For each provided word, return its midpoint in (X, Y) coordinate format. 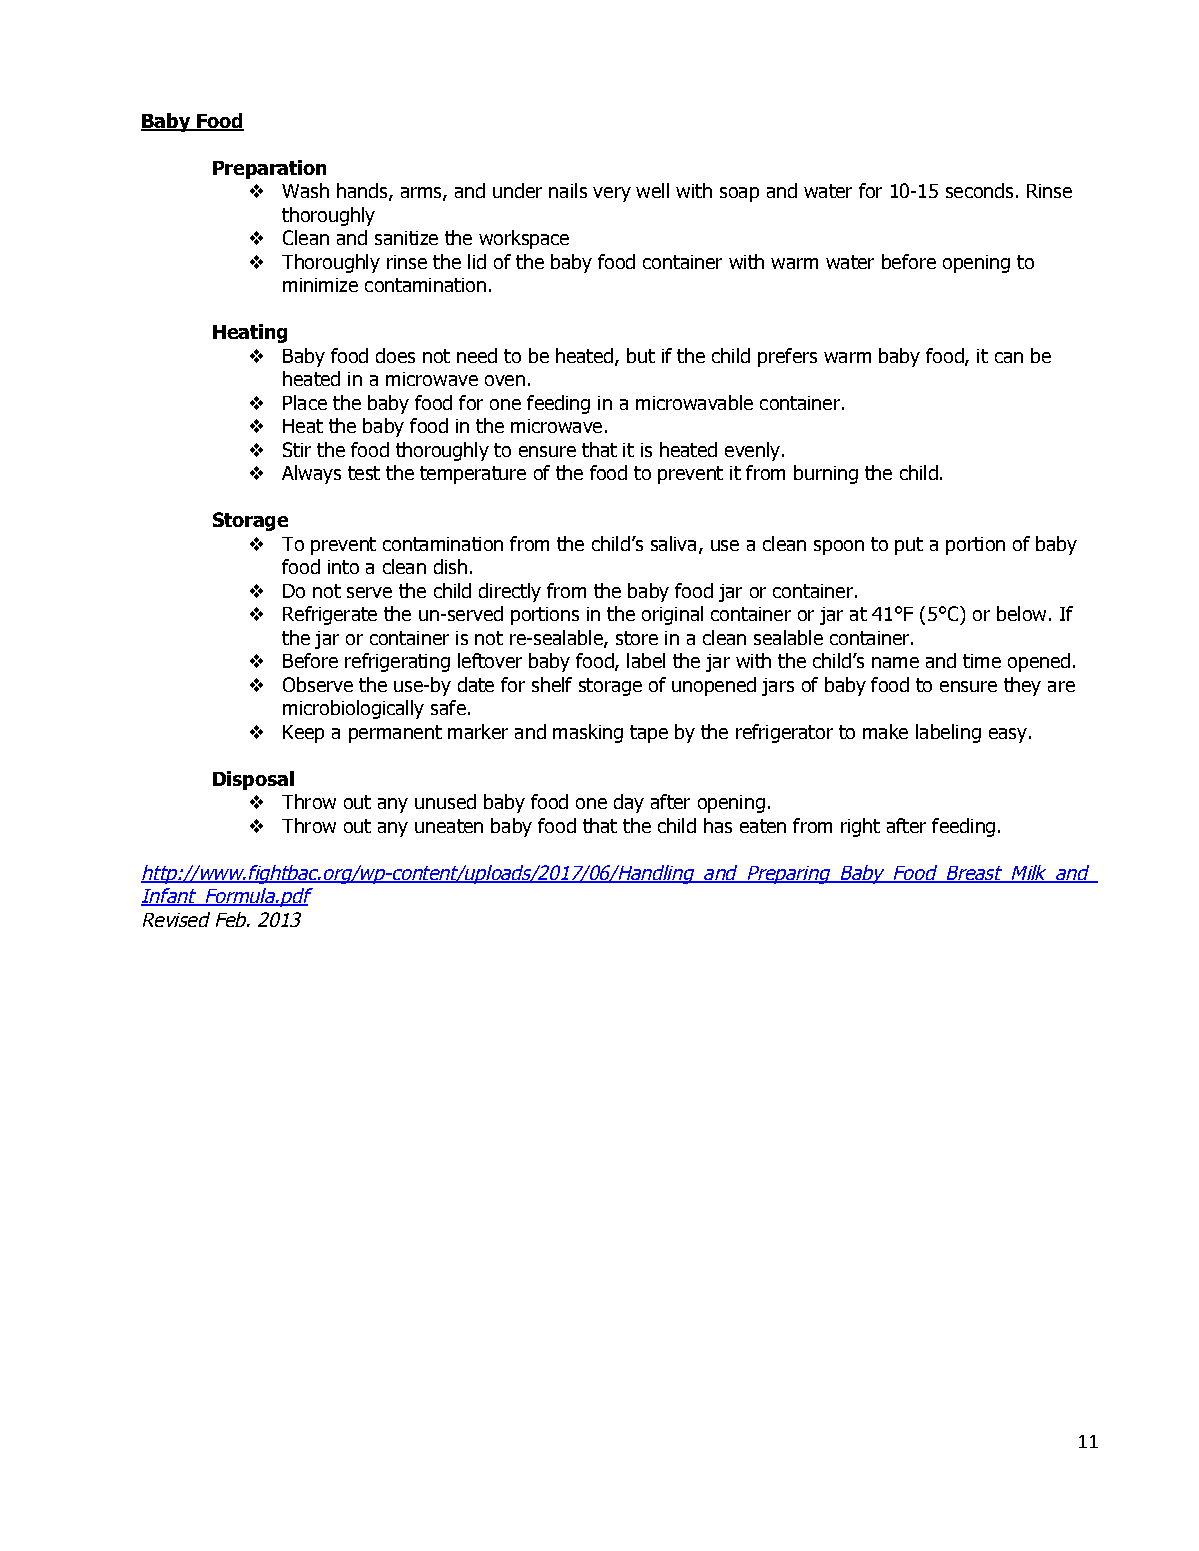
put (909, 546)
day (629, 803)
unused (445, 801)
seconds (979, 190)
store (637, 638)
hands (363, 192)
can (1009, 357)
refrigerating (397, 662)
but (641, 355)
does (395, 355)
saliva (673, 543)
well (652, 190)
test (364, 473)
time (982, 661)
